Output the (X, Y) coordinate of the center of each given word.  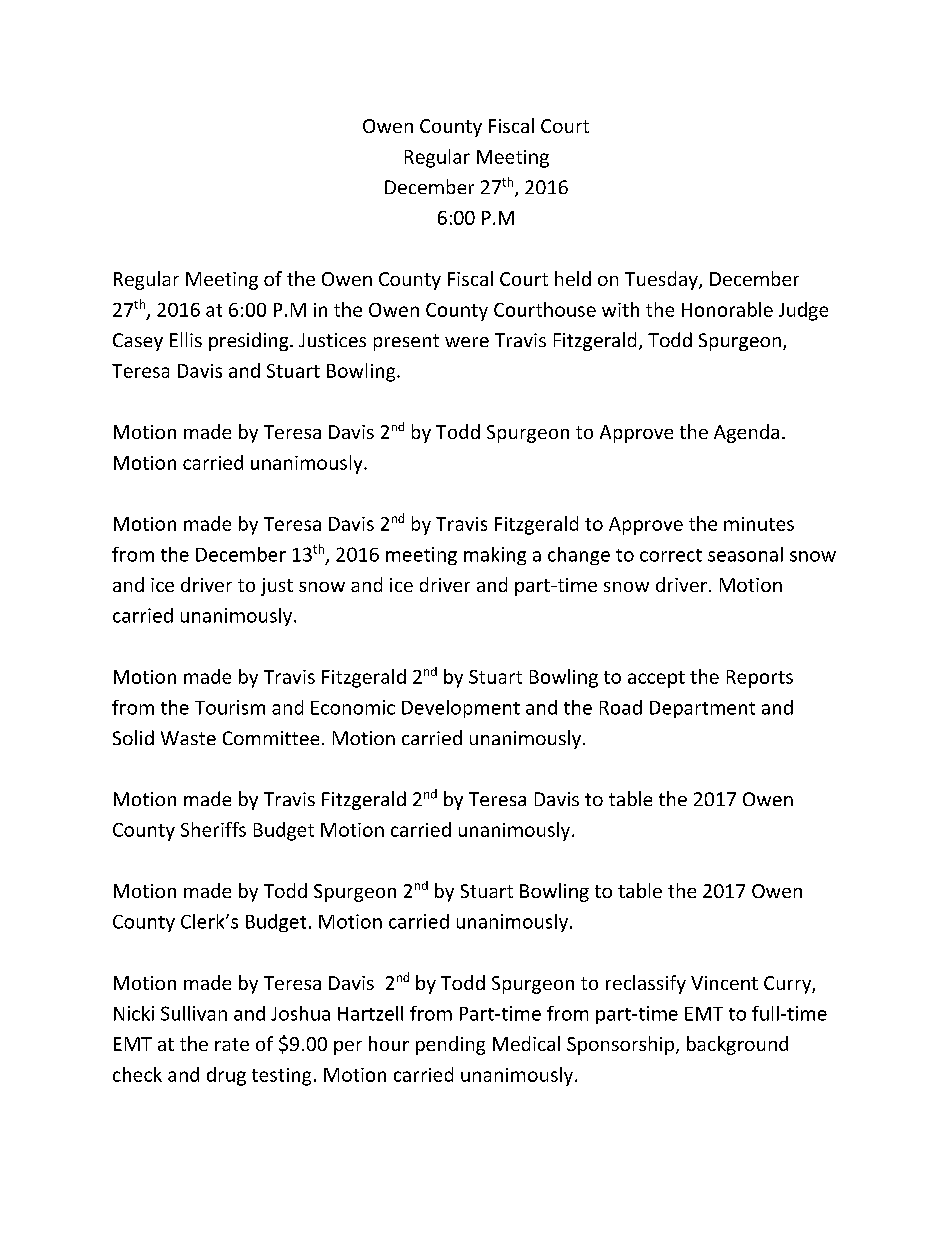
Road (621, 707)
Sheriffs (213, 829)
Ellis (186, 339)
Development (461, 709)
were (467, 342)
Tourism (230, 707)
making (495, 556)
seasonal (745, 554)
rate (232, 1044)
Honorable (727, 309)
